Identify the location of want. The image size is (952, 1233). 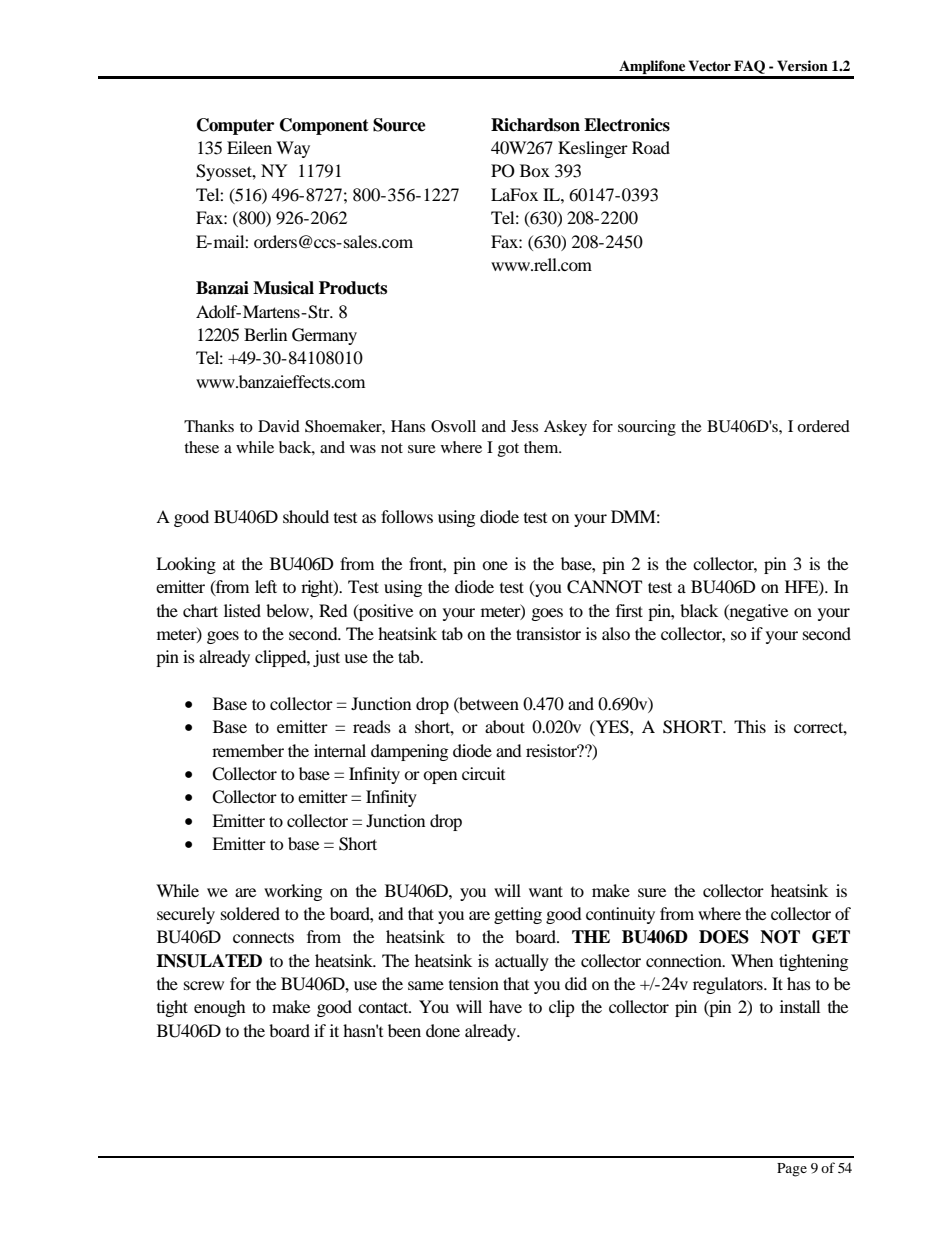
(546, 891).
